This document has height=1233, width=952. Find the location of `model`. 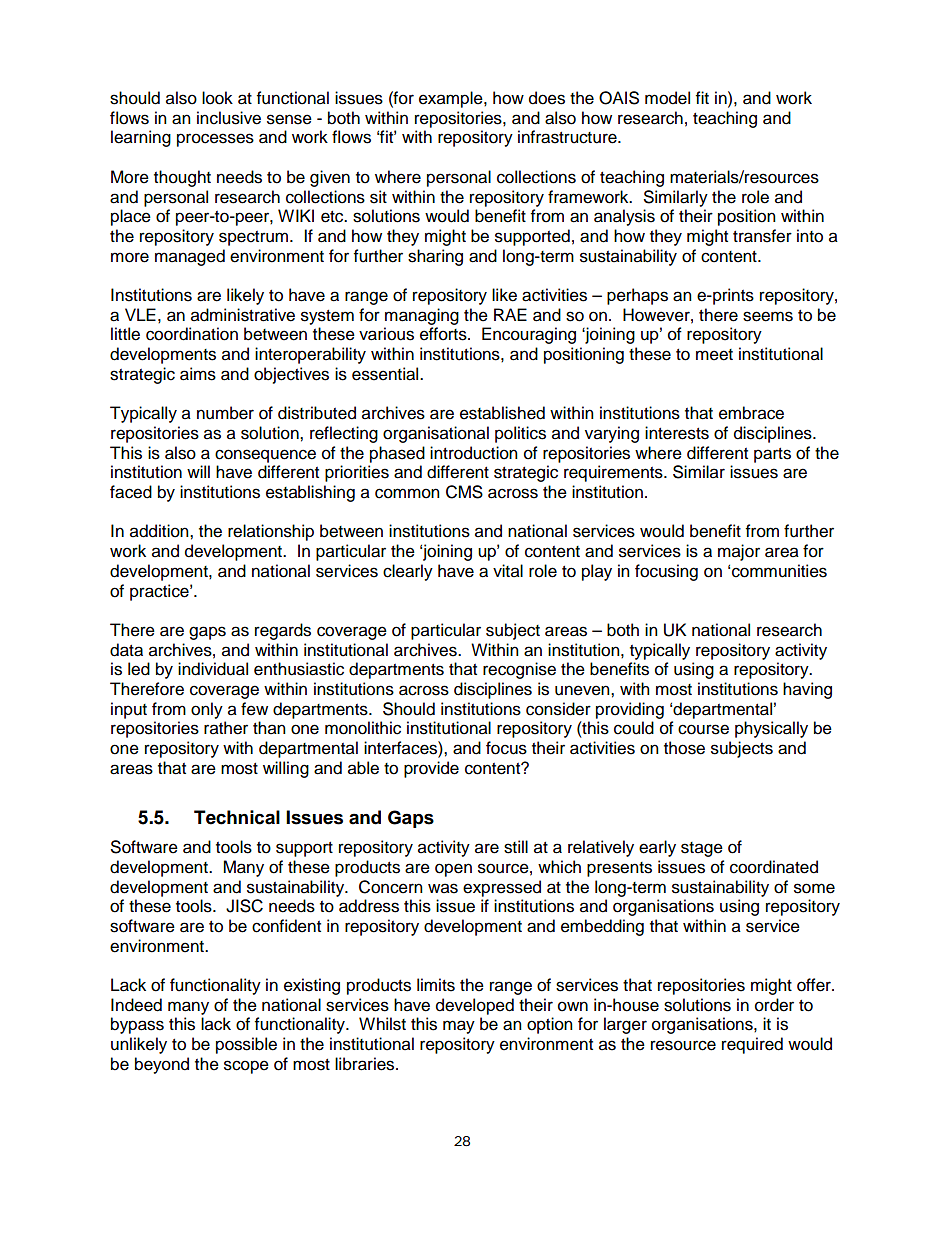

model is located at coordinates (667, 98).
